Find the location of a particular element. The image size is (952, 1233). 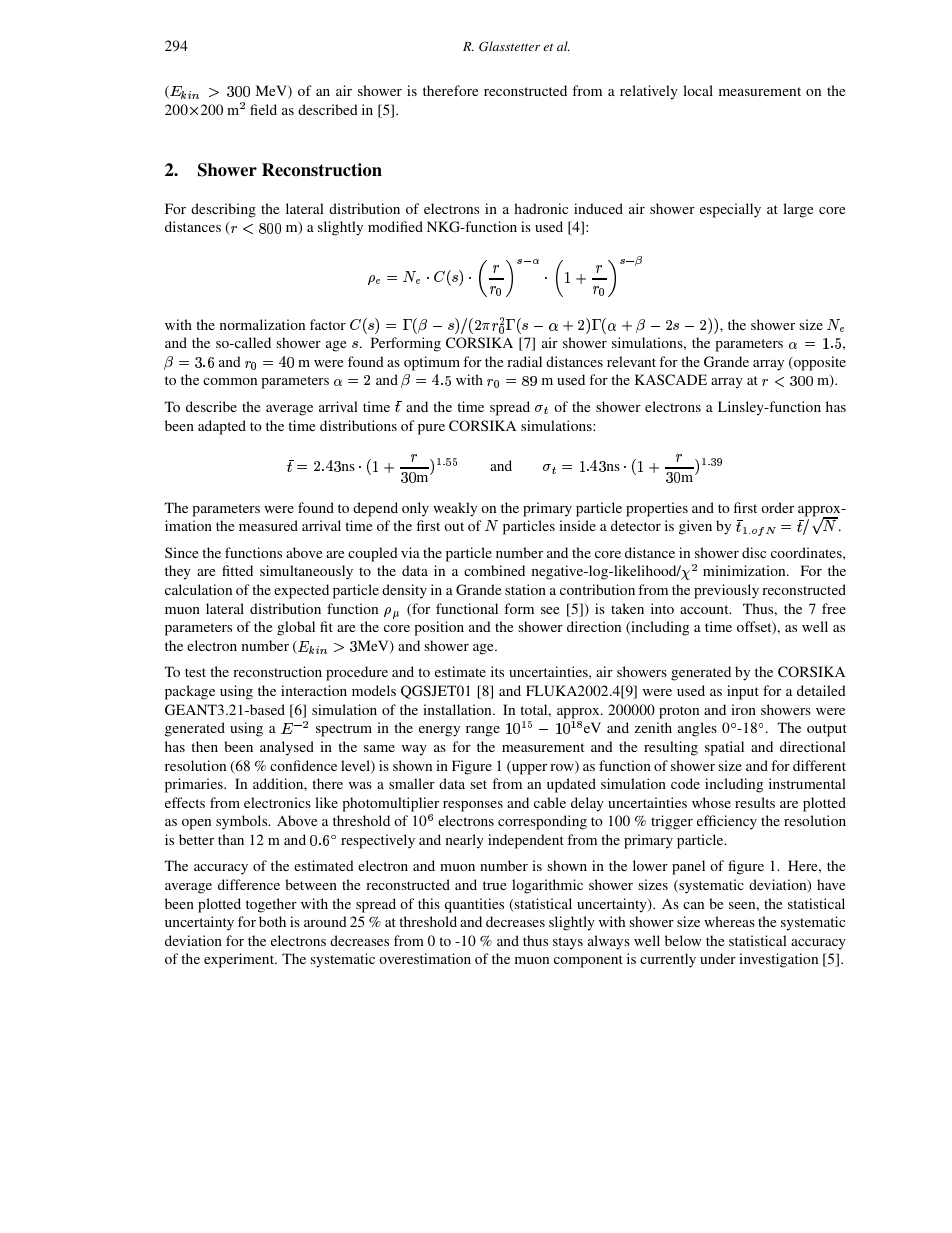

relevant is located at coordinates (631, 361).
